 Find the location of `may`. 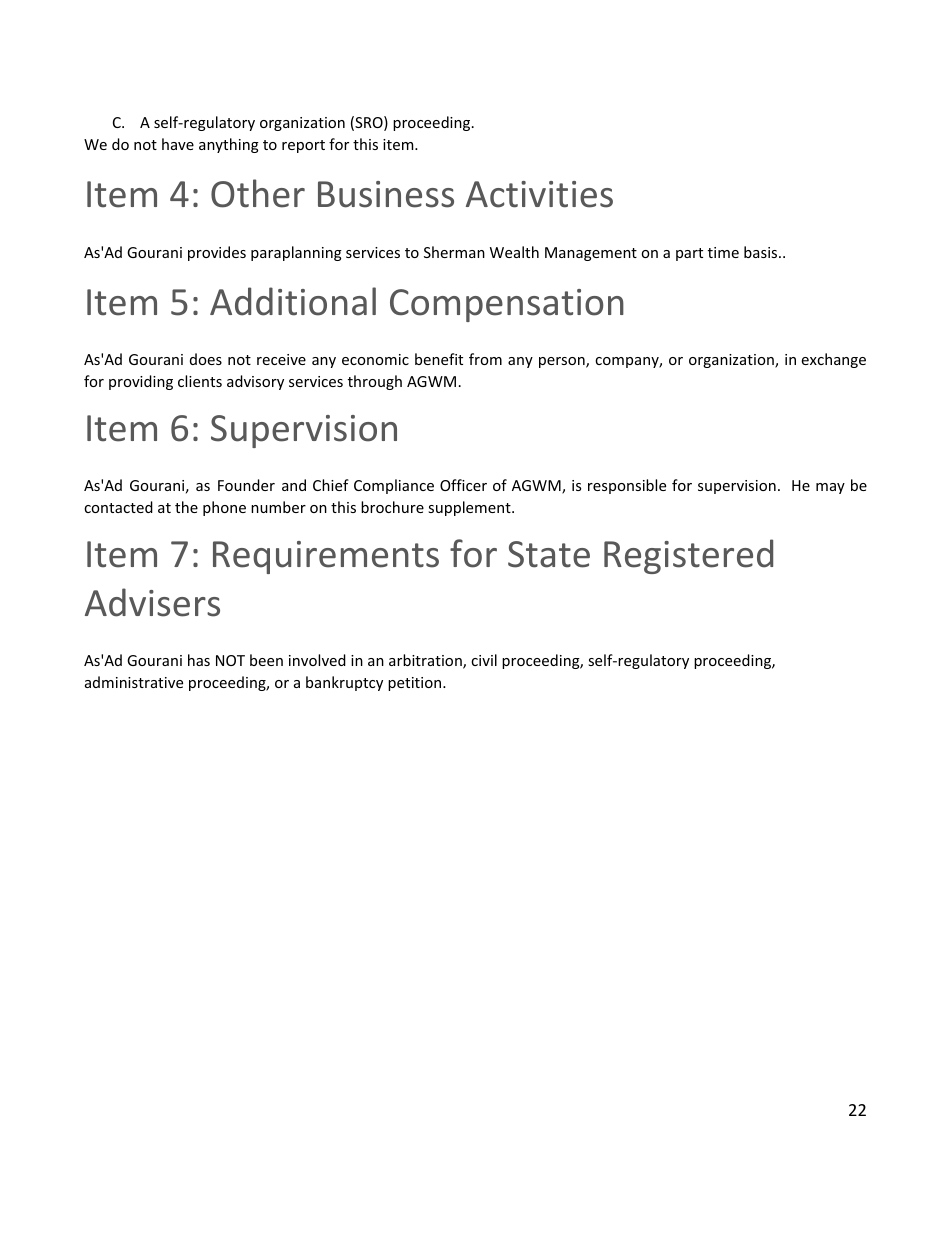

may is located at coordinates (830, 488).
